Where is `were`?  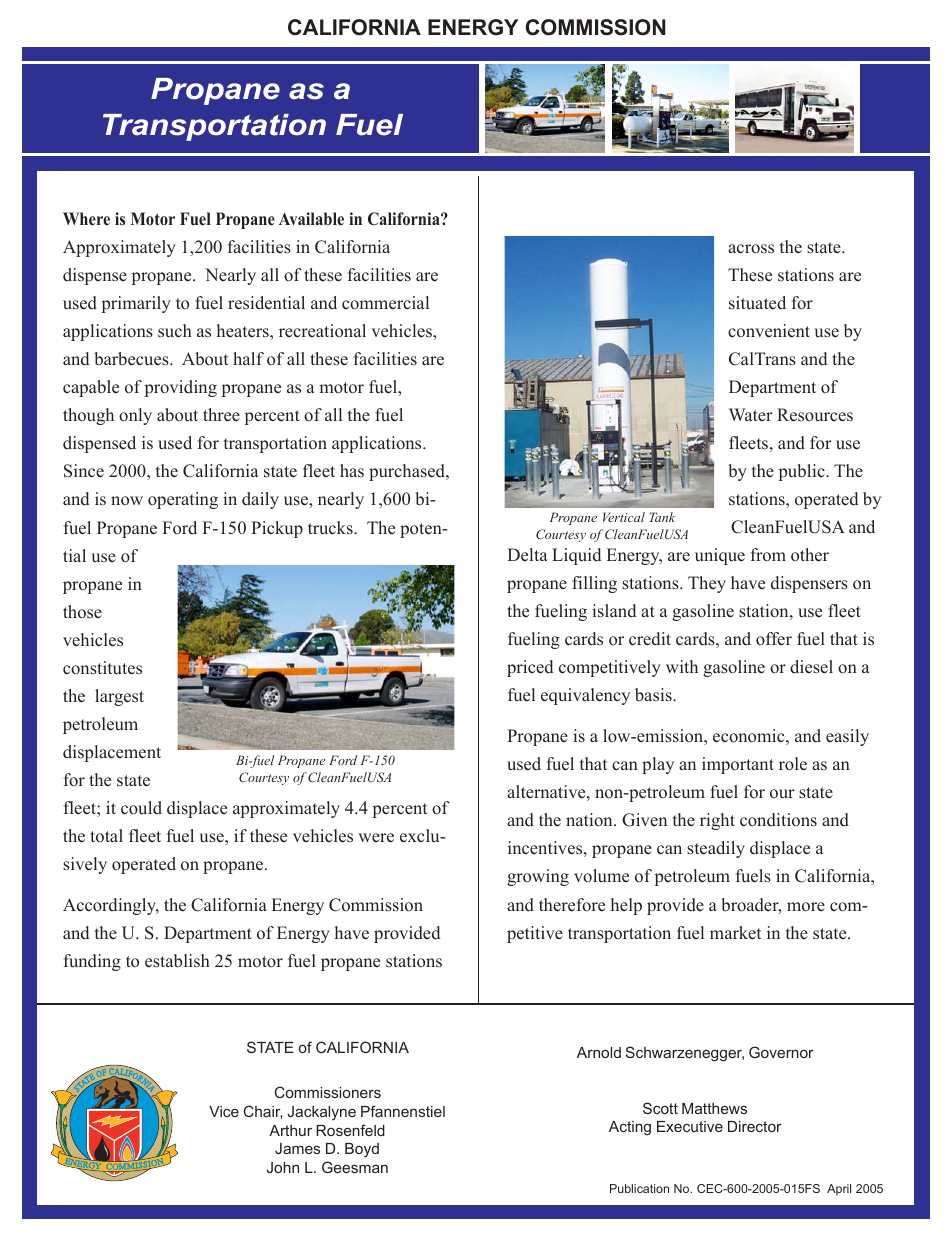
were is located at coordinates (376, 838).
